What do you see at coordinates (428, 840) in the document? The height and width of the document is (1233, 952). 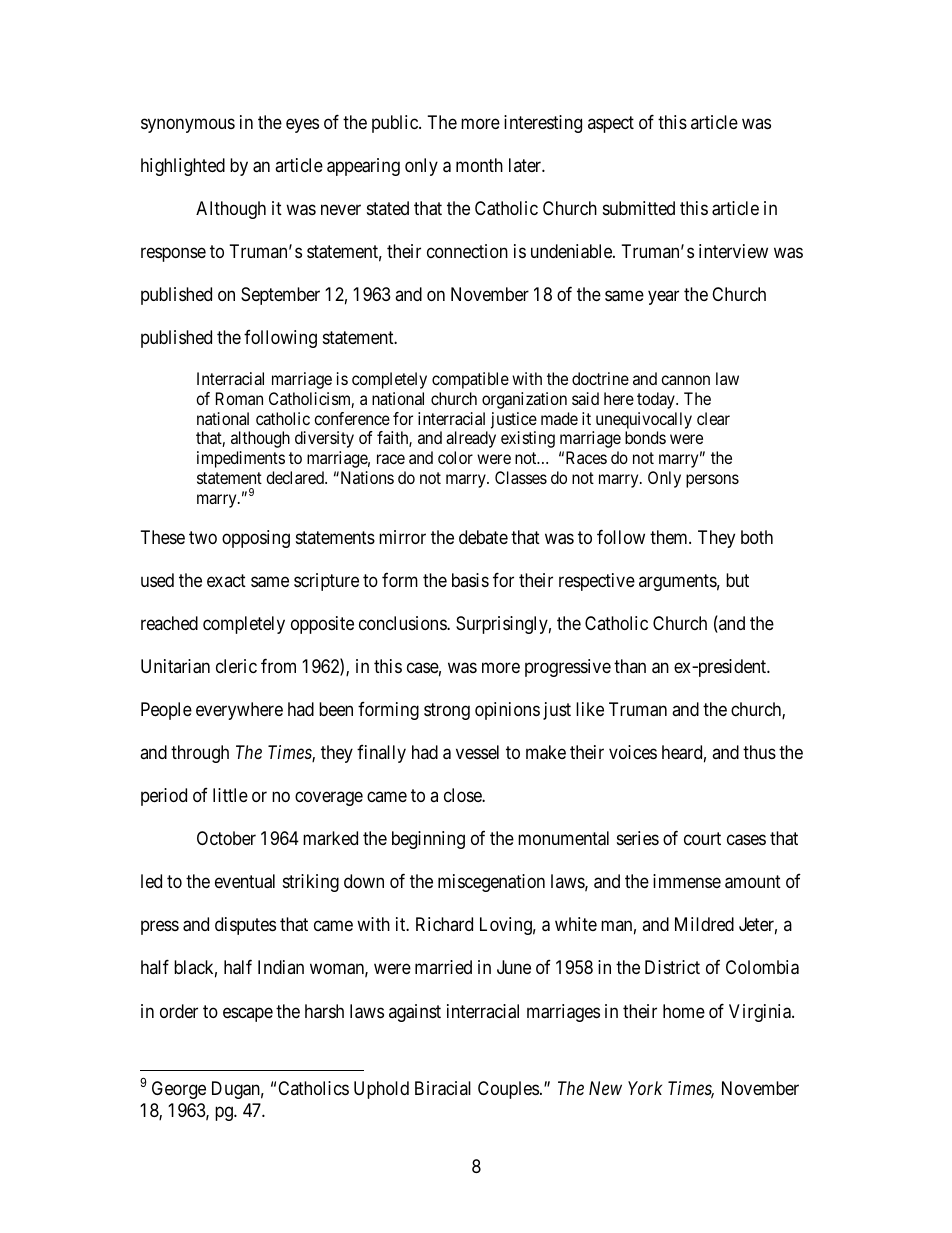 I see `beginning` at bounding box center [428, 840].
